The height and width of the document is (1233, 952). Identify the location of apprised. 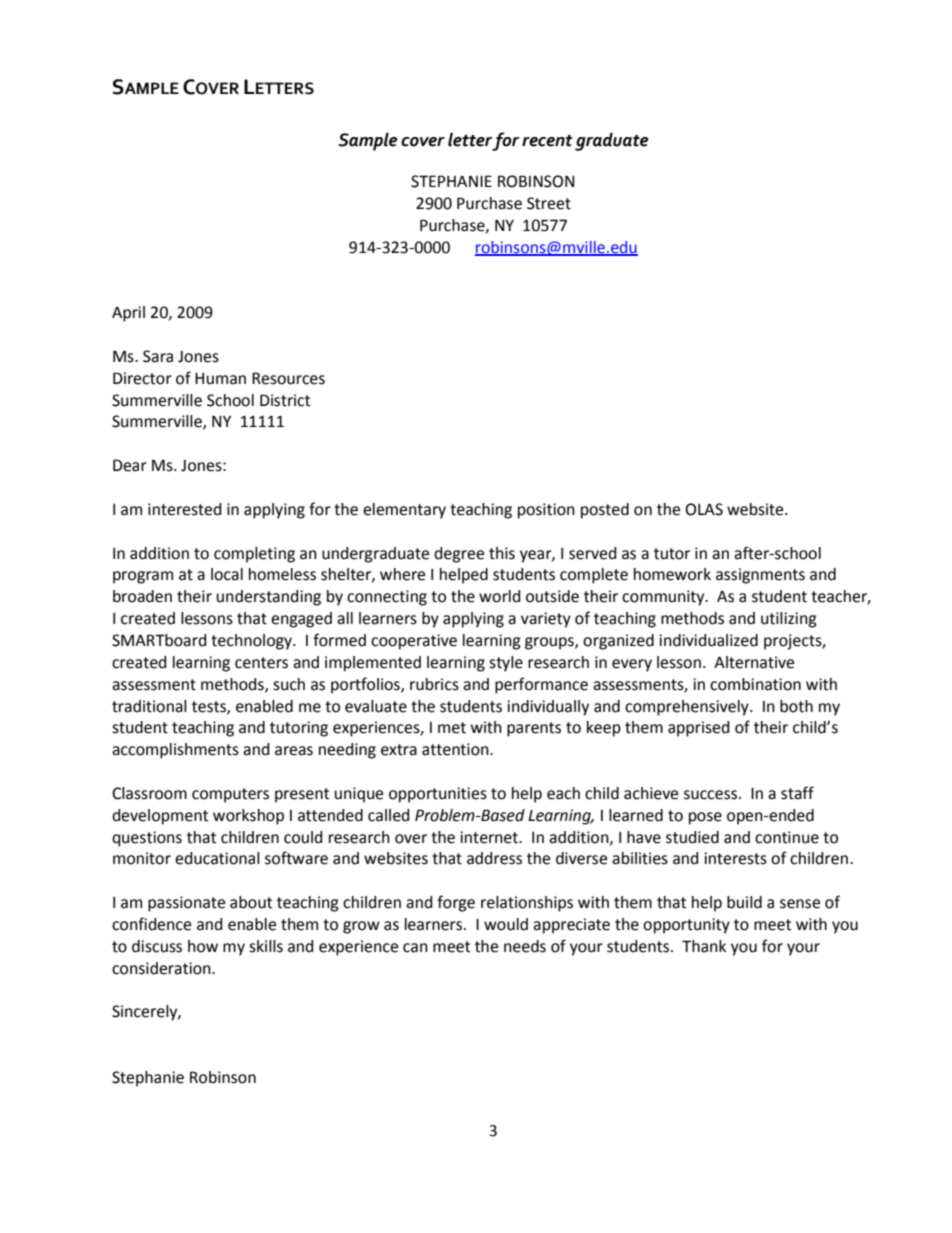
(698, 729).
